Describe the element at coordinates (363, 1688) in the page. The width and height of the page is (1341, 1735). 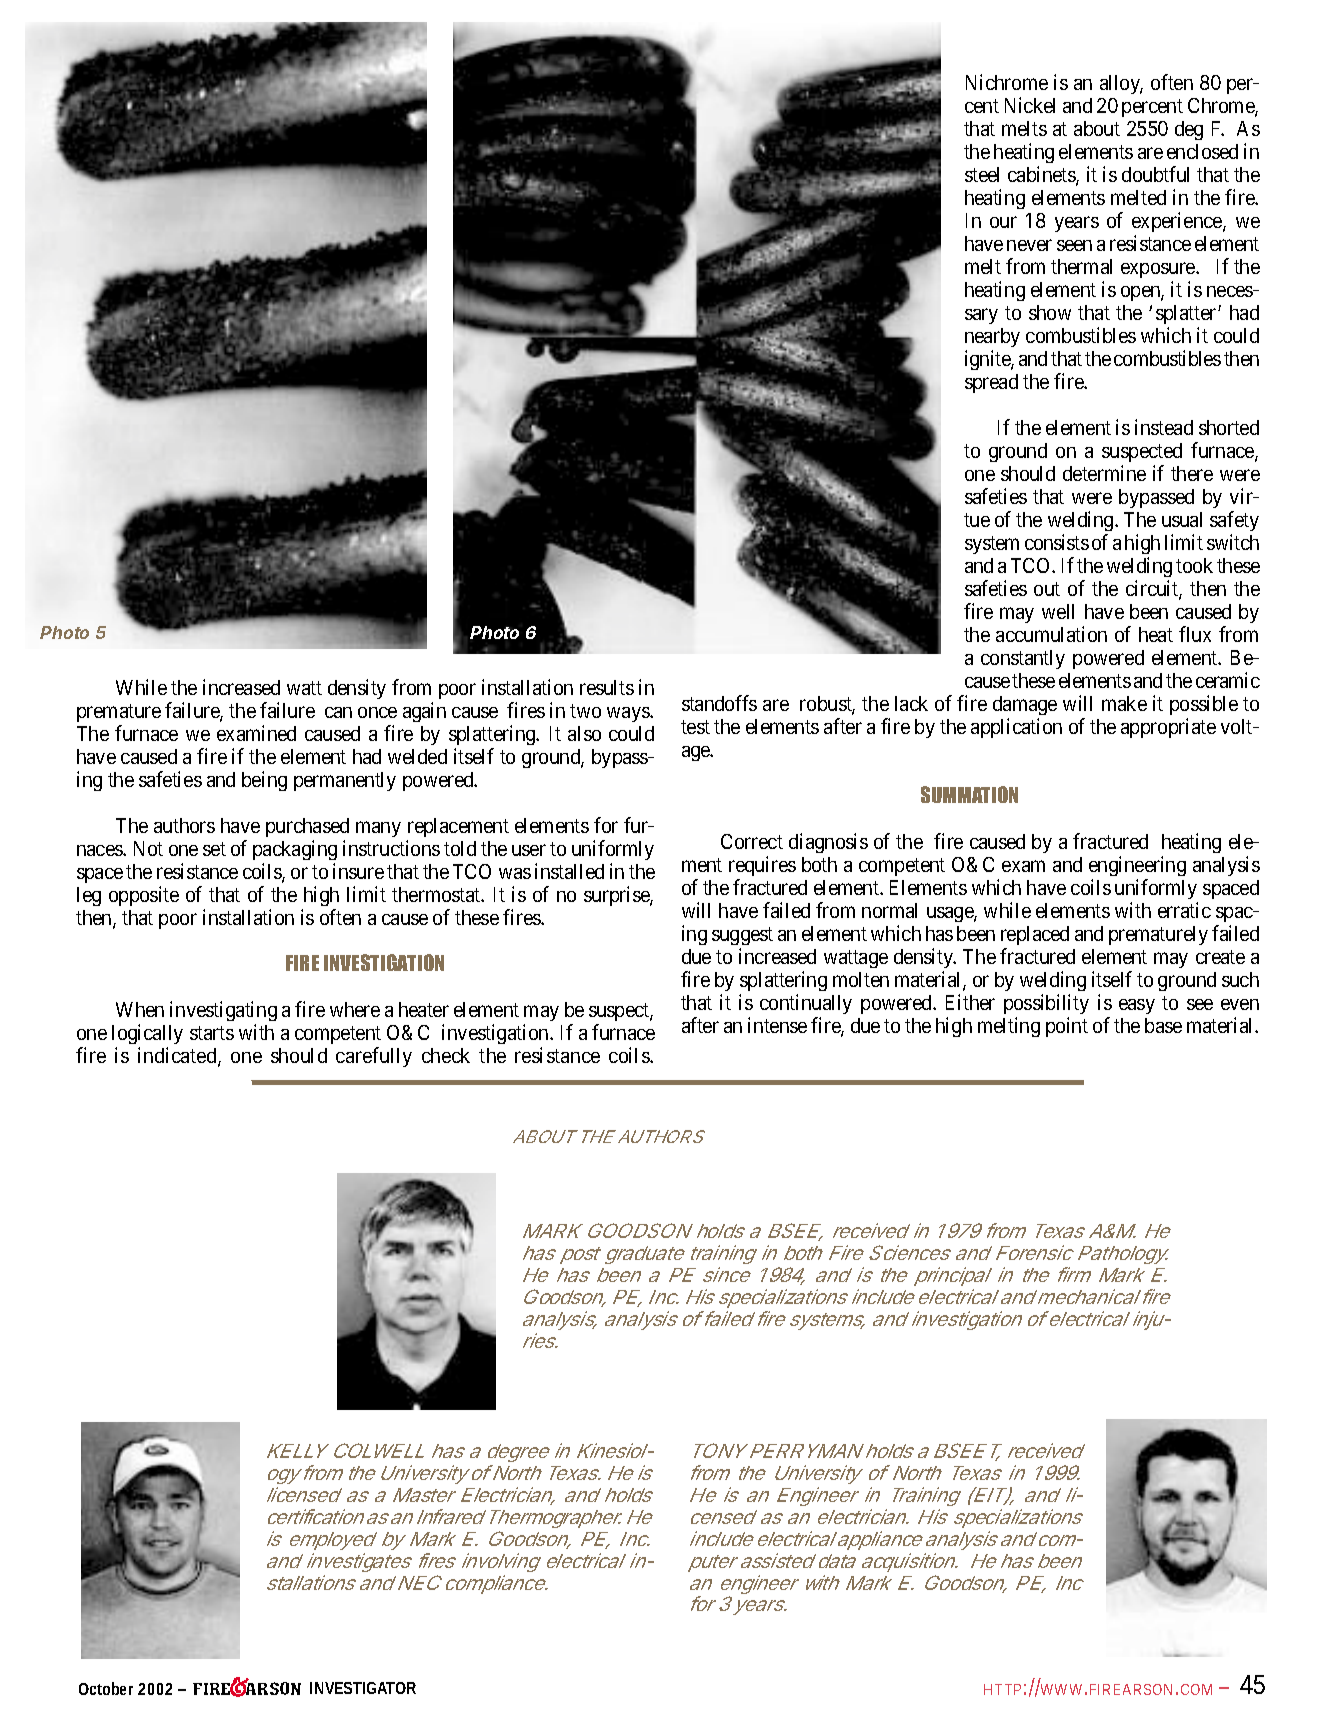
I see `INVESTIGATOR` at that location.
